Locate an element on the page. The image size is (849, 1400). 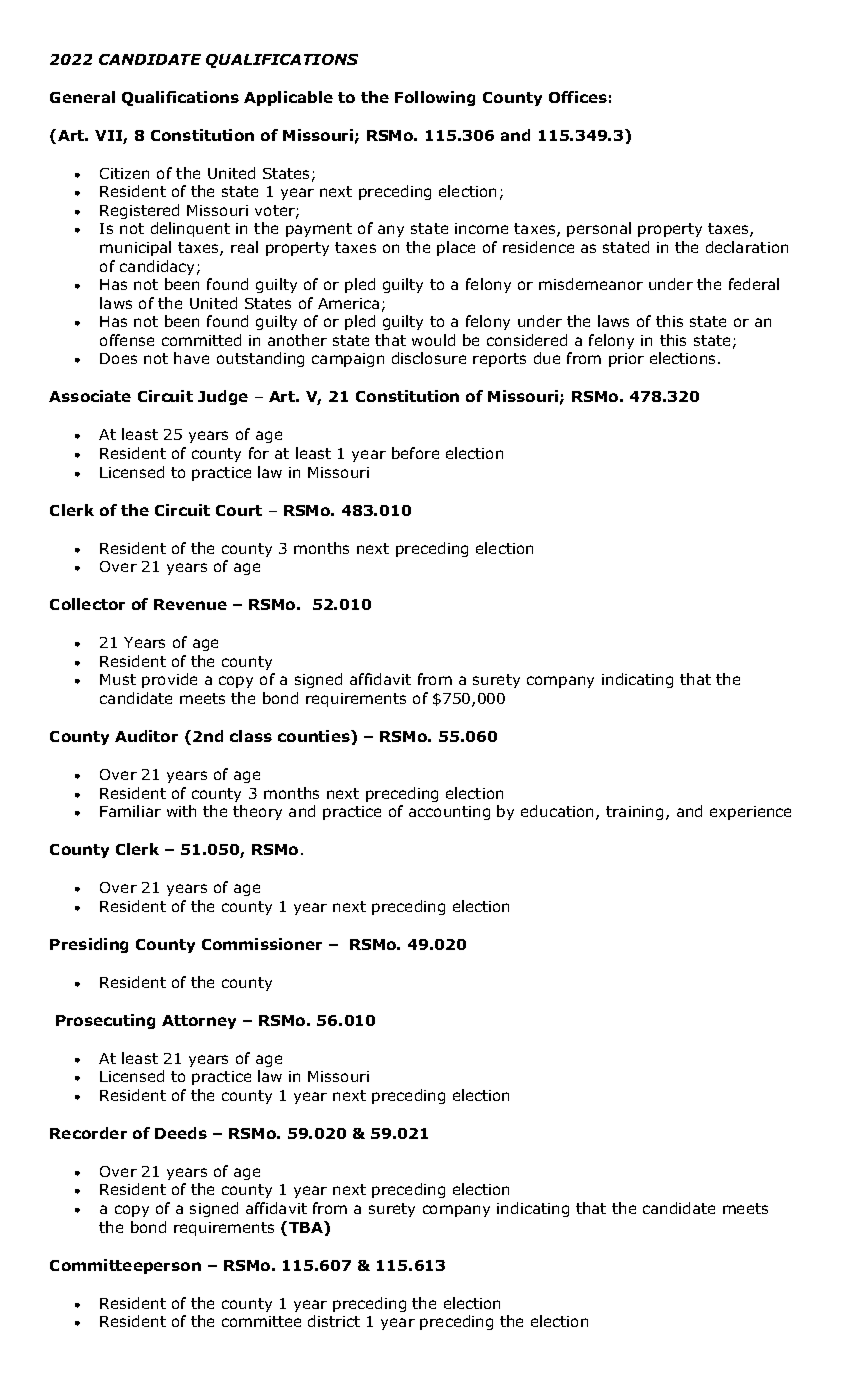
training is located at coordinates (634, 813).
